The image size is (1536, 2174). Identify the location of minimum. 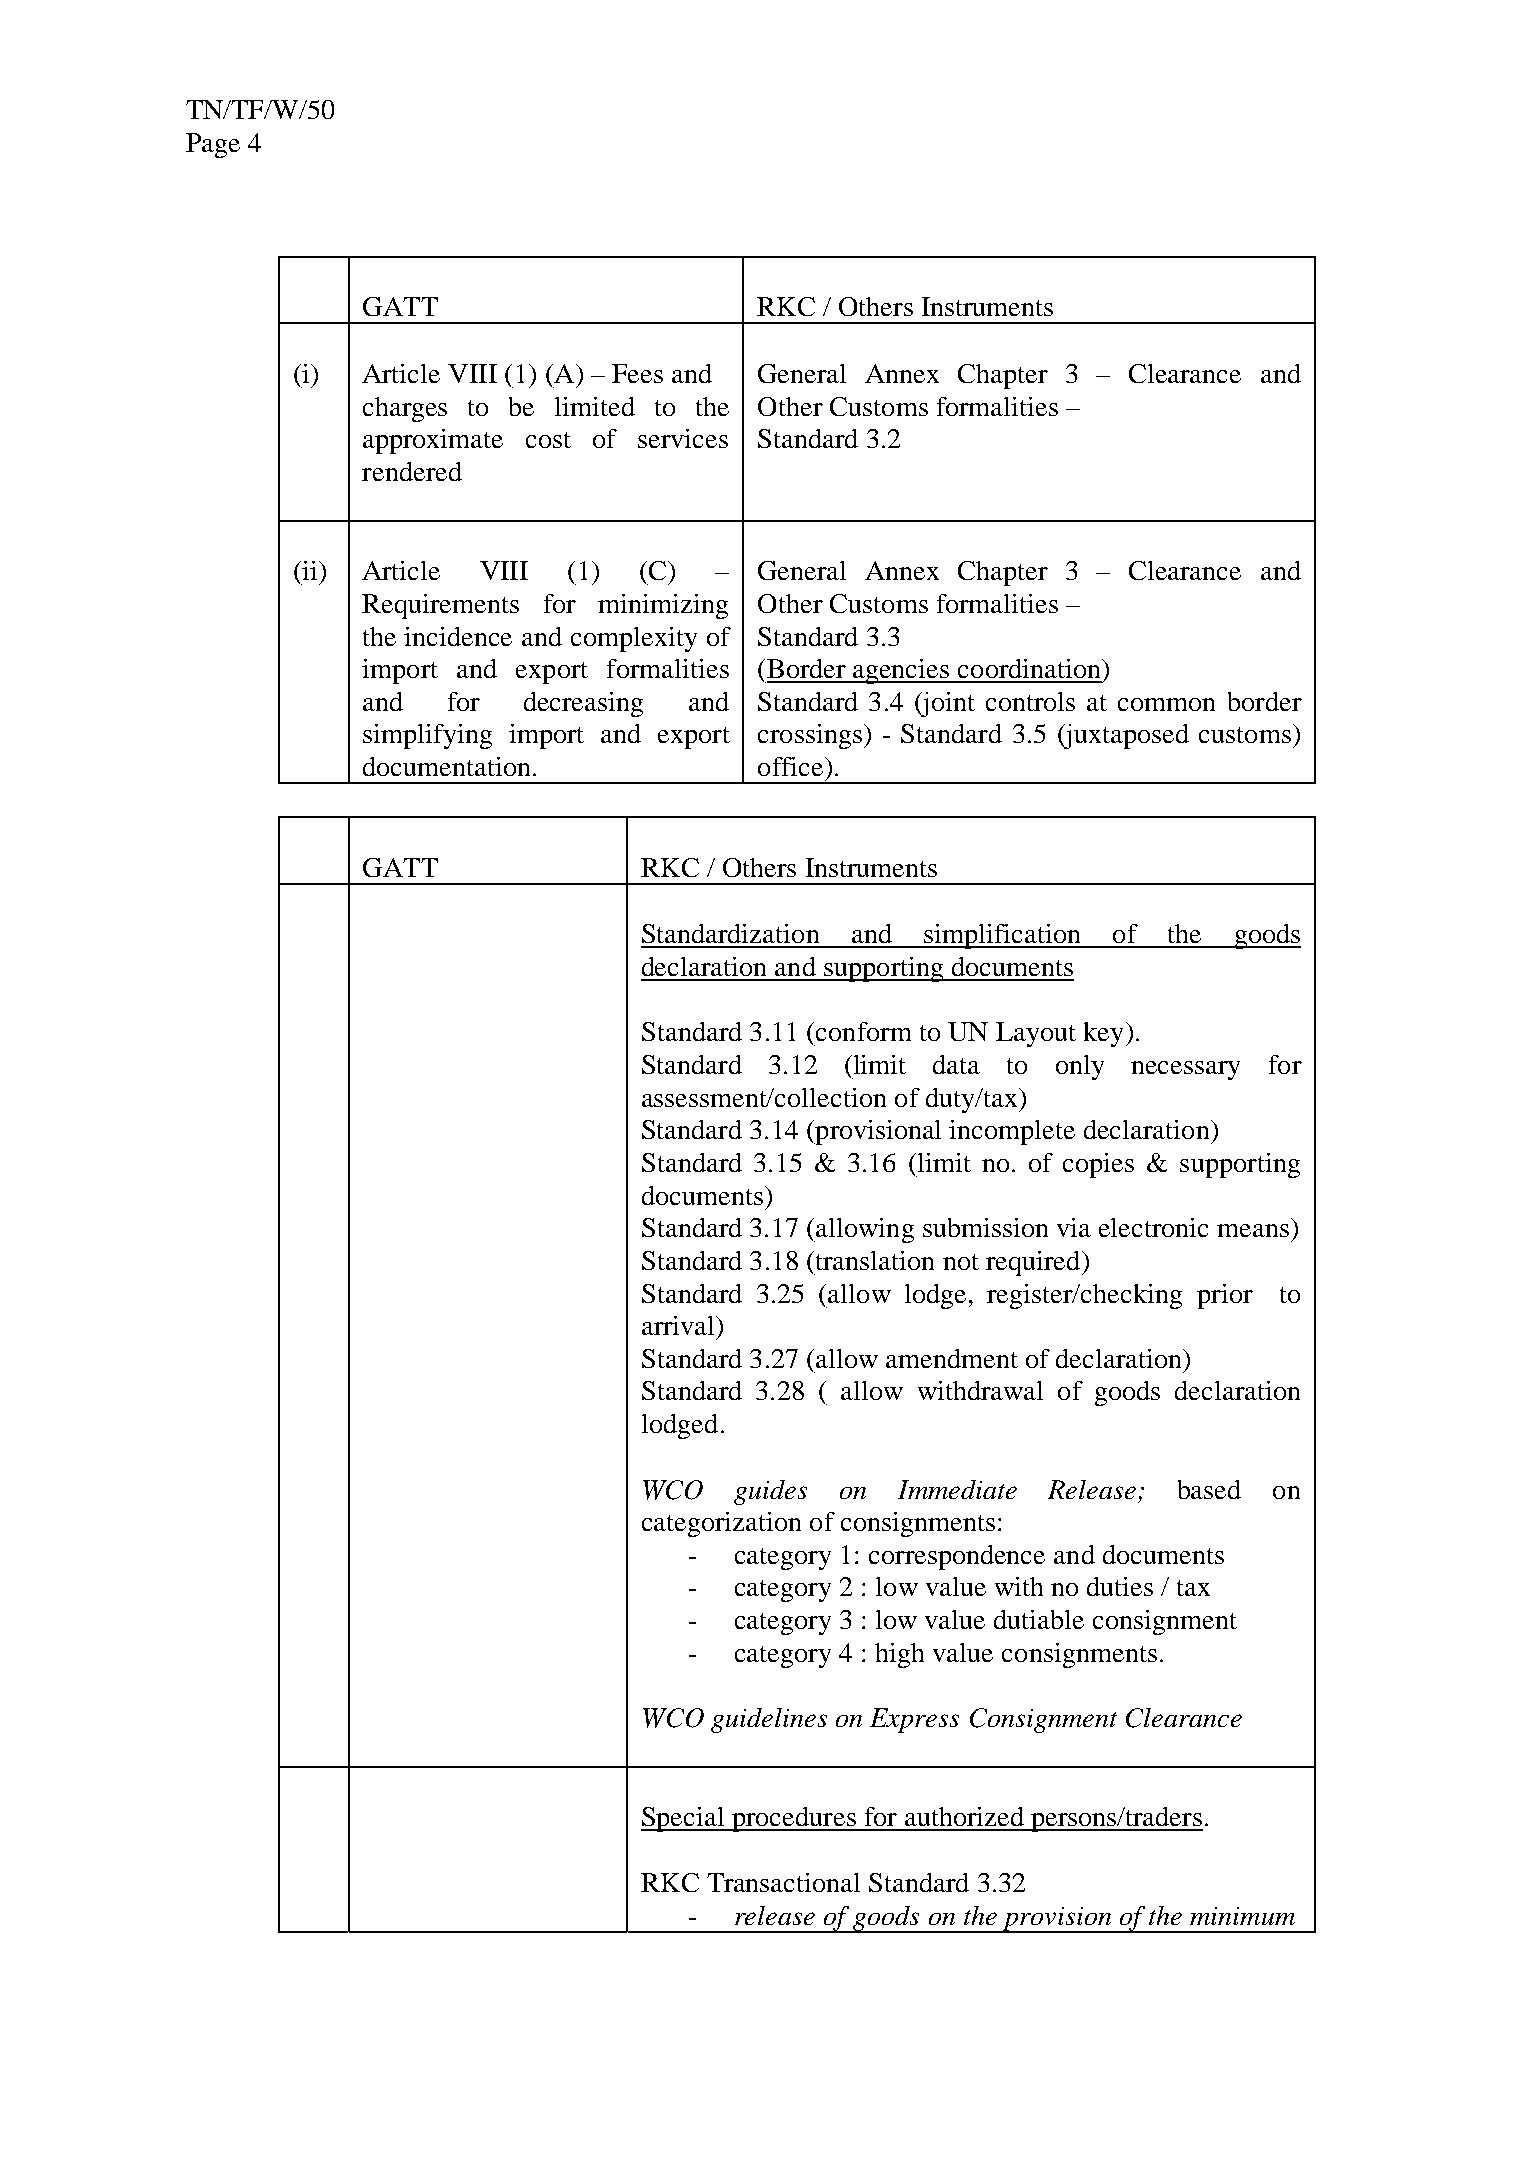
(1242, 1916).
